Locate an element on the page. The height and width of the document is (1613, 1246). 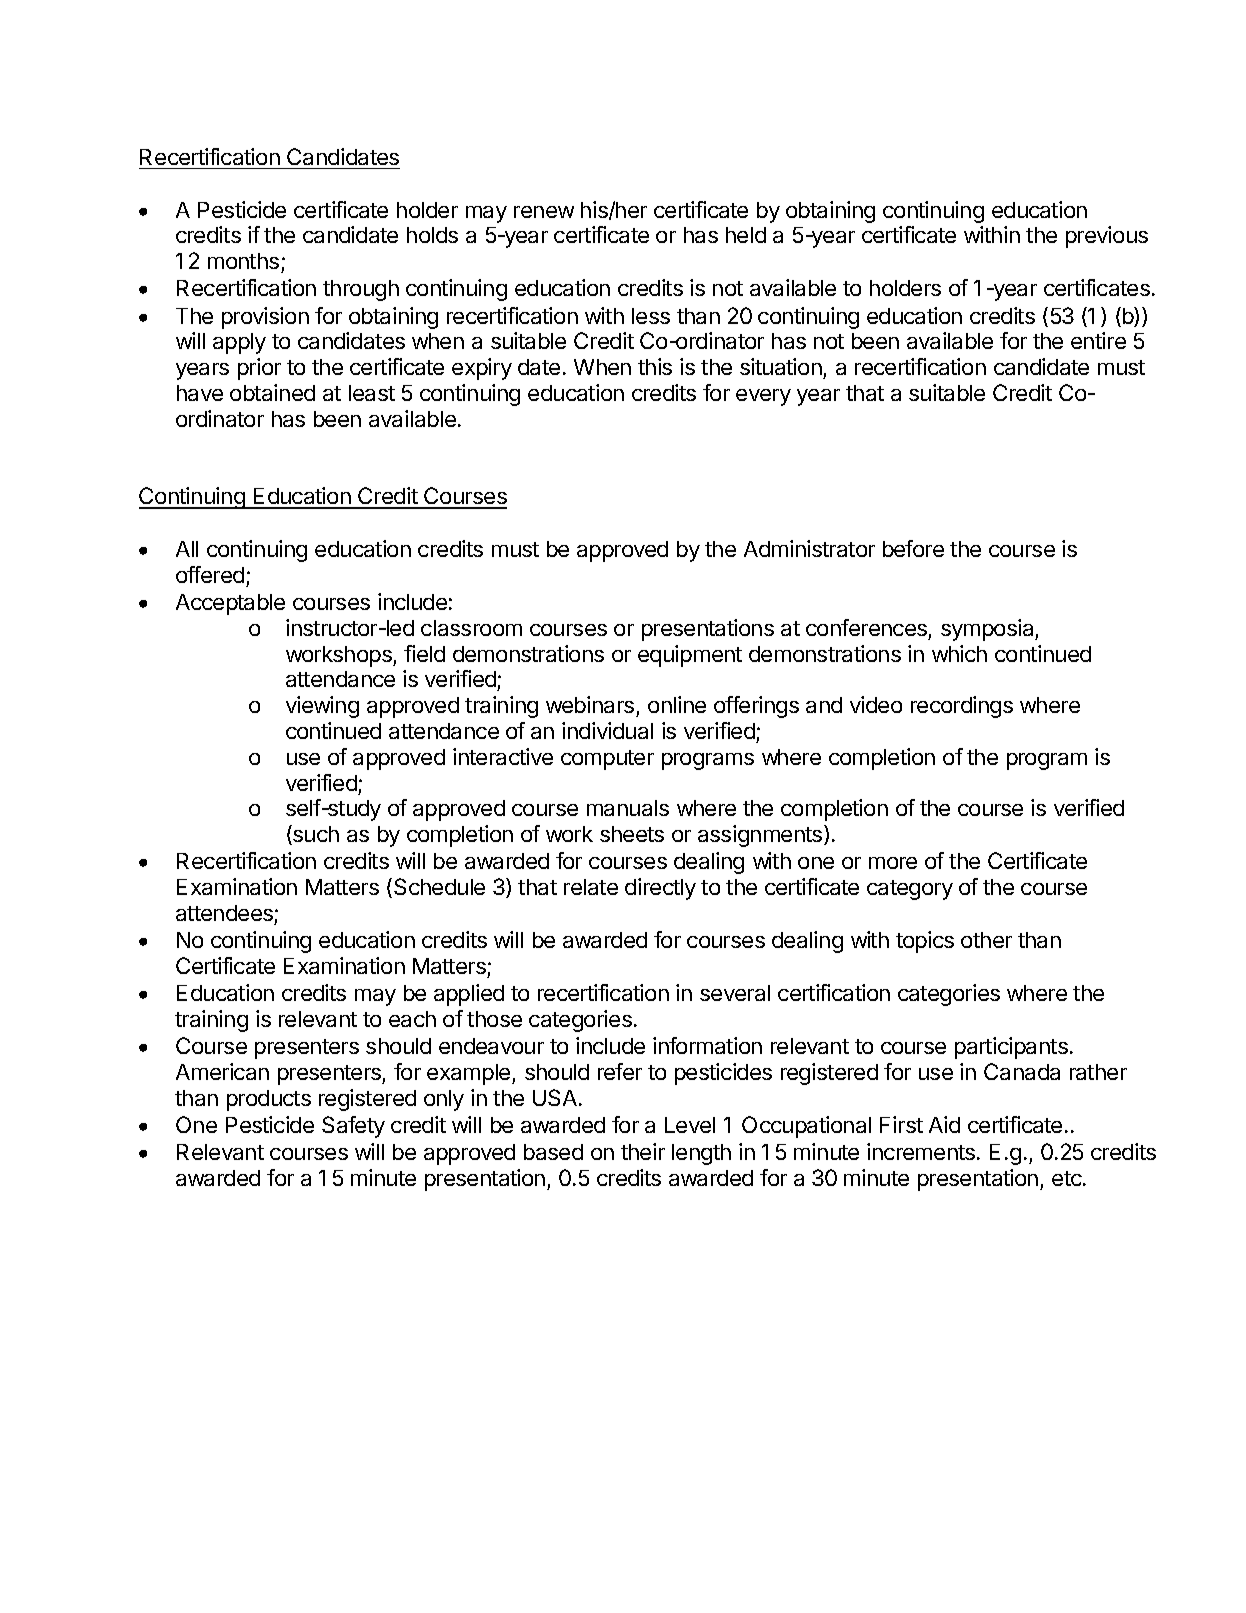
Aid is located at coordinates (944, 1124).
